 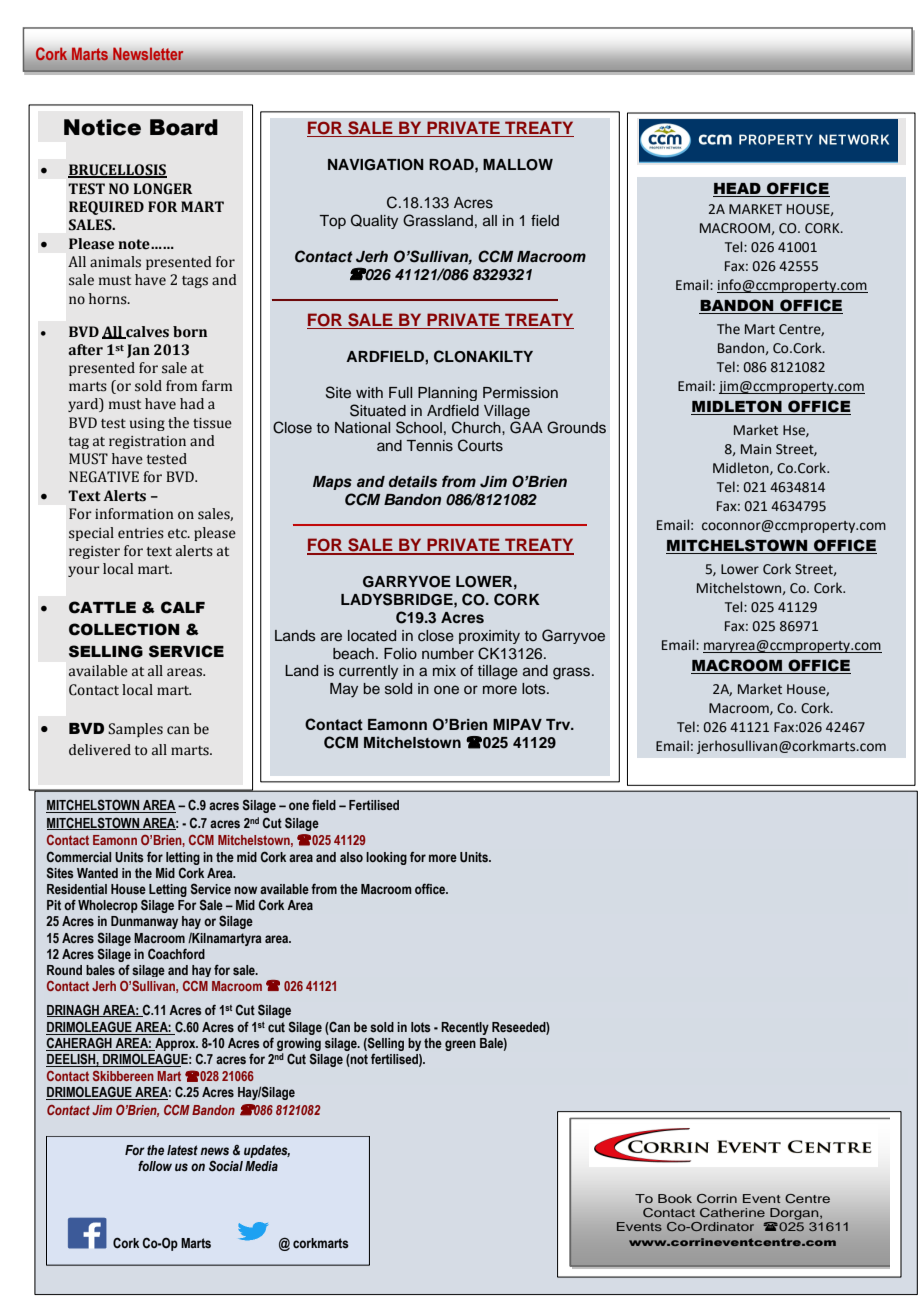 What do you see at coordinates (117, 171) in the screenshot?
I see `BRUCELLOSIS` at bounding box center [117, 171].
